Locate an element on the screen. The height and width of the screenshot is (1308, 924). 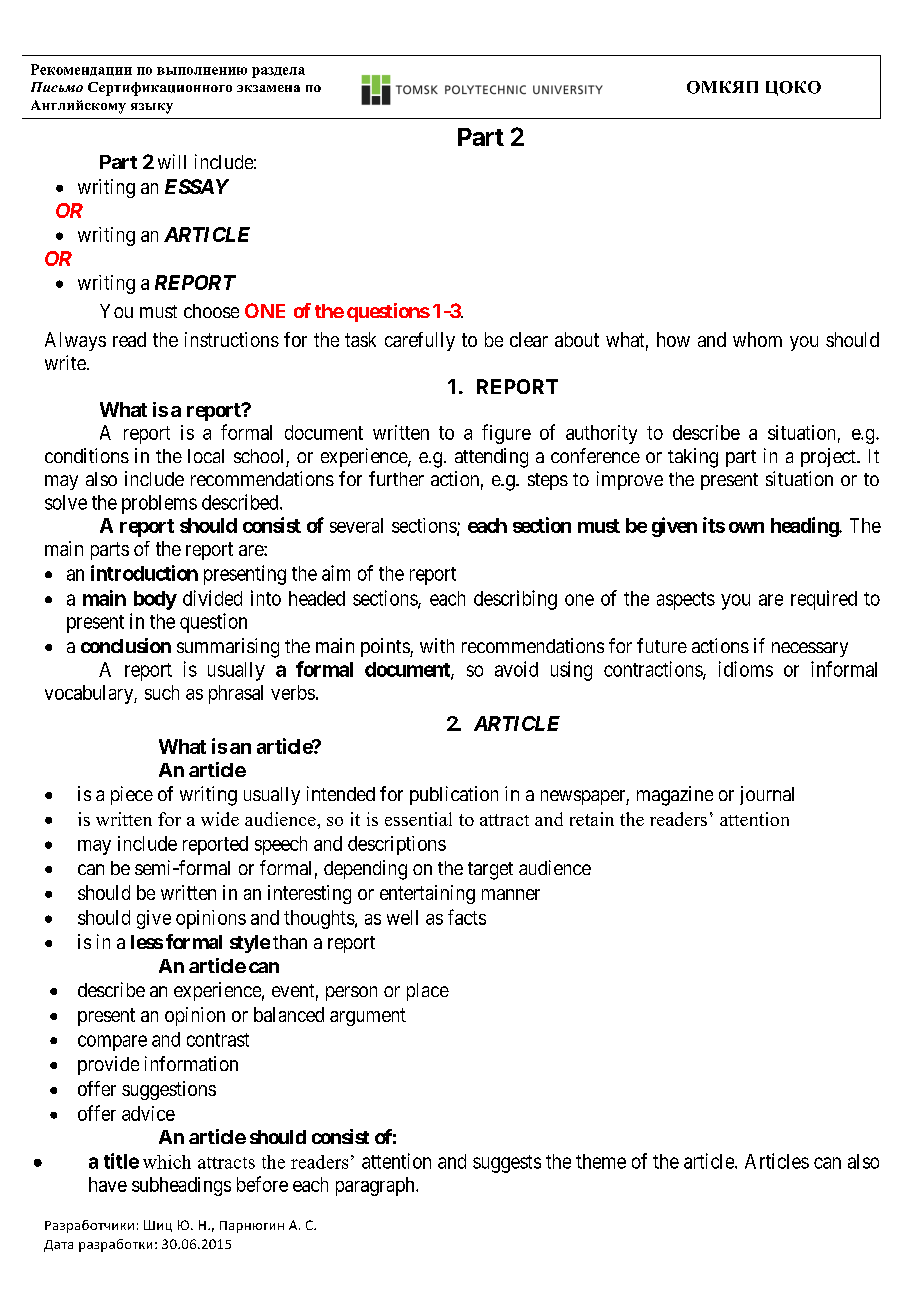
taking is located at coordinates (693, 458).
